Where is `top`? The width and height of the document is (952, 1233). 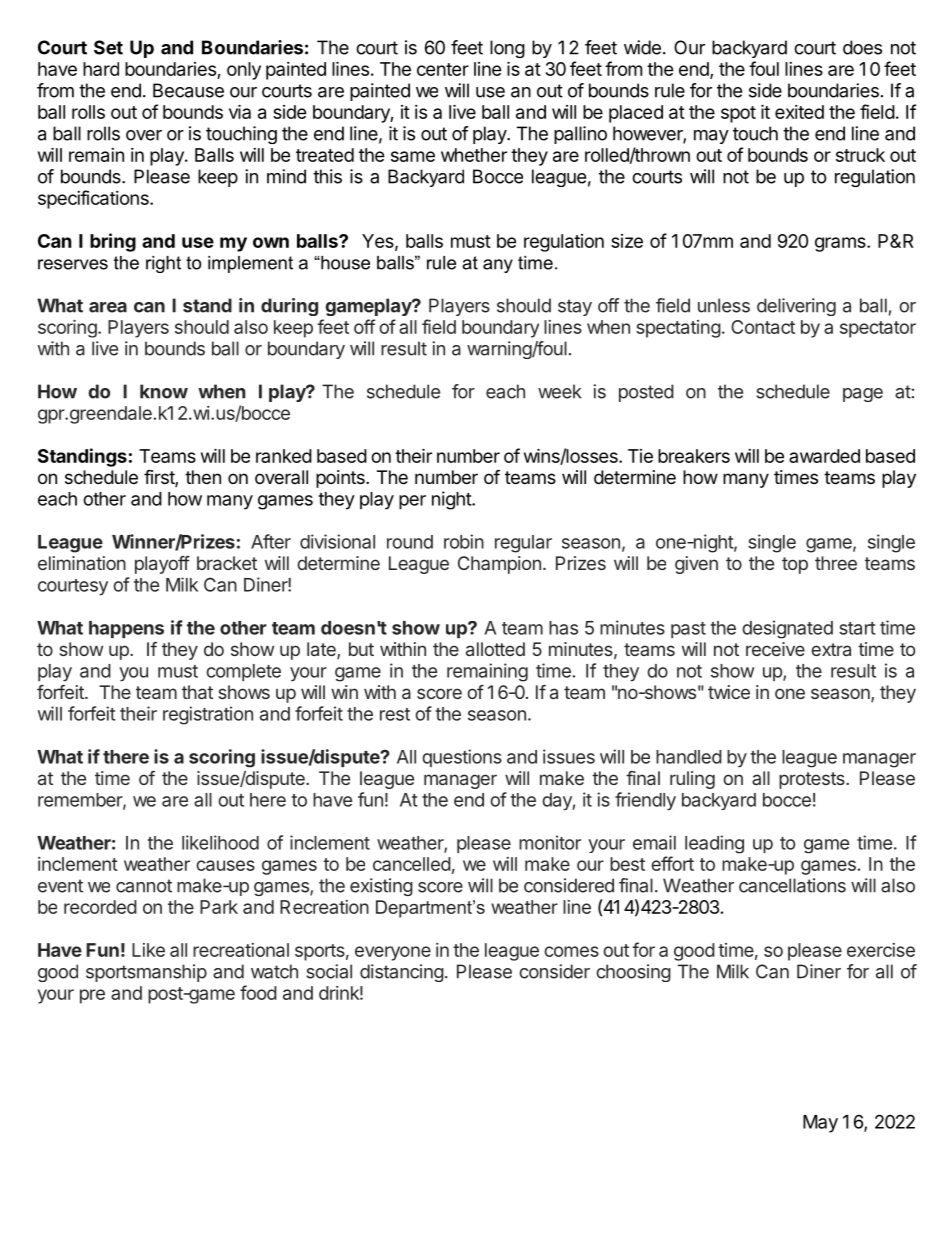 top is located at coordinates (795, 565).
